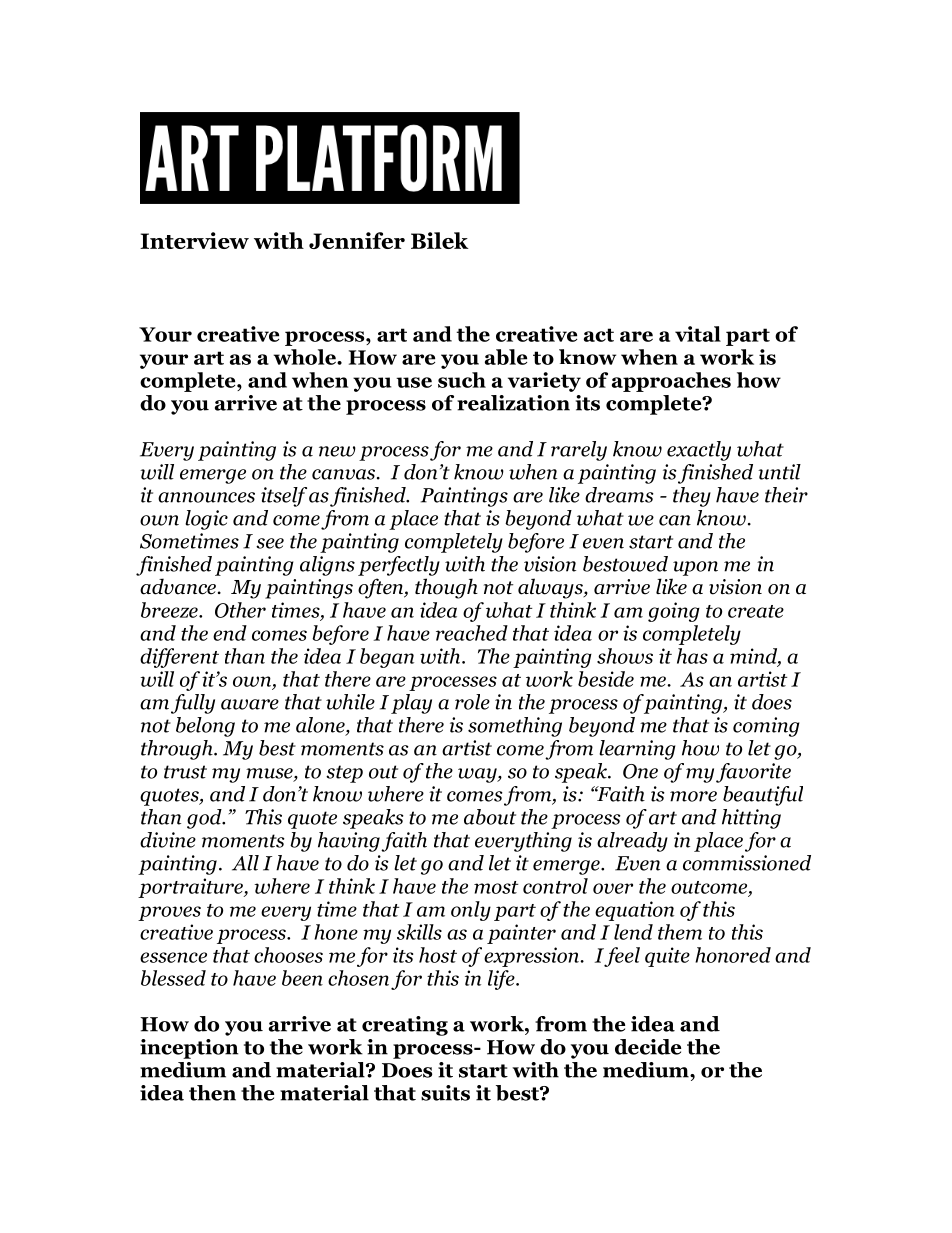 The width and height of the screenshot is (952, 1233). I want to click on Interview, so click(194, 240).
